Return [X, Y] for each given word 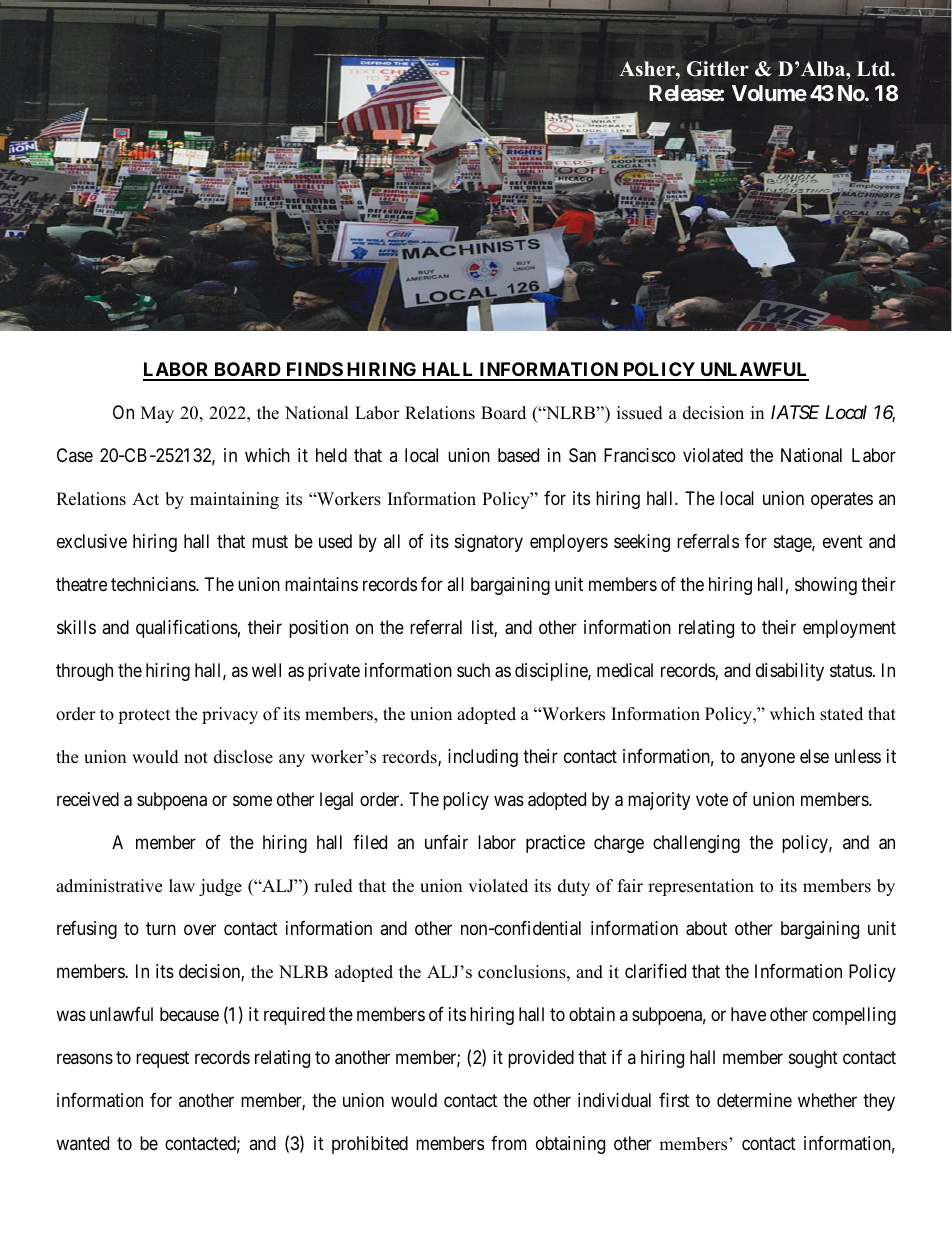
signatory [489, 543]
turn [161, 928]
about [706, 928]
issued [640, 413]
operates [842, 500]
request [162, 1059]
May [157, 414]
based [518, 455]
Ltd [874, 69]
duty [574, 887]
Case [75, 455]
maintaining [234, 500]
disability [790, 672]
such [473, 670]
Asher [648, 69]
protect [144, 716]
